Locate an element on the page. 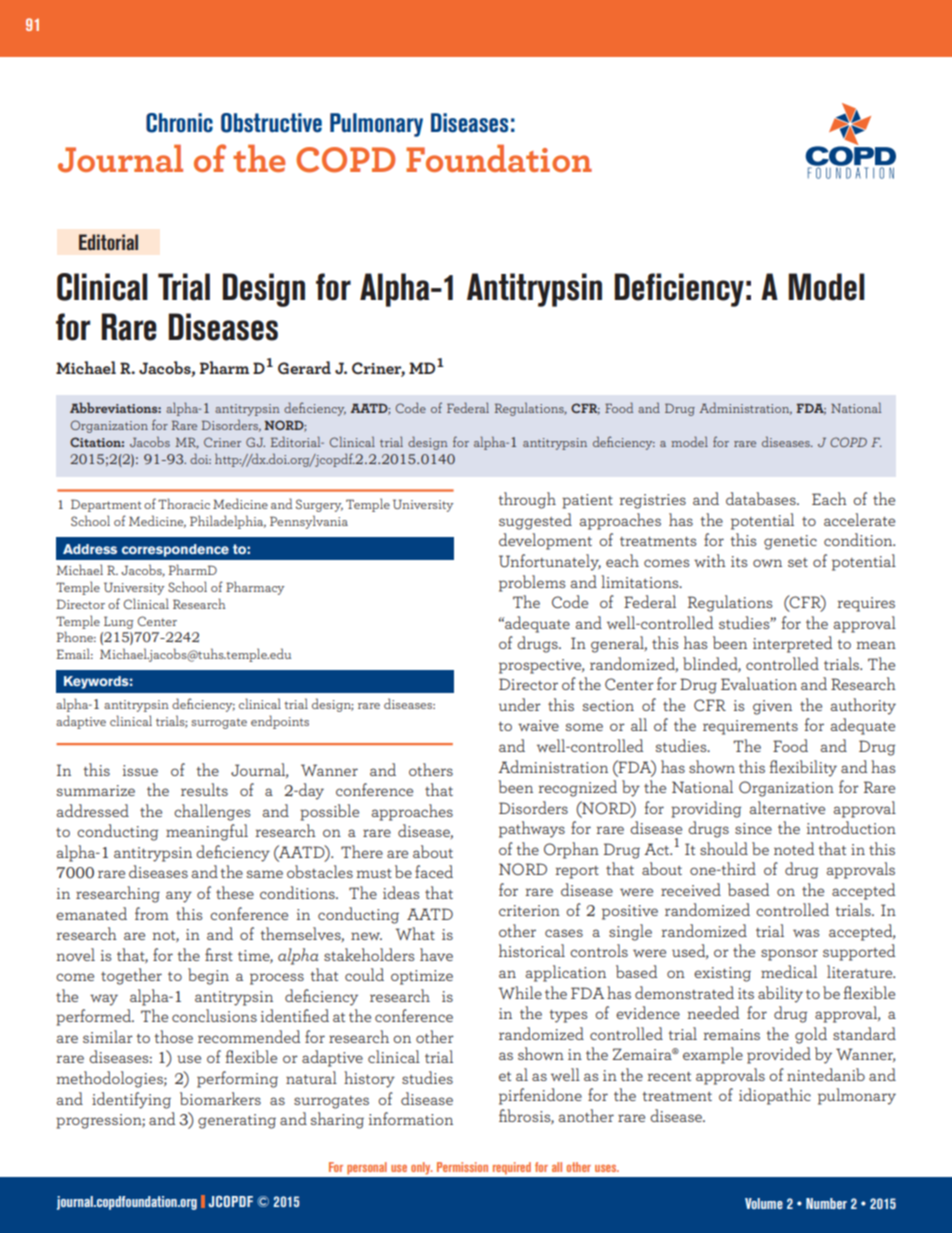 The height and width of the image is (1233, 952). Obstructive is located at coordinates (271, 123).
